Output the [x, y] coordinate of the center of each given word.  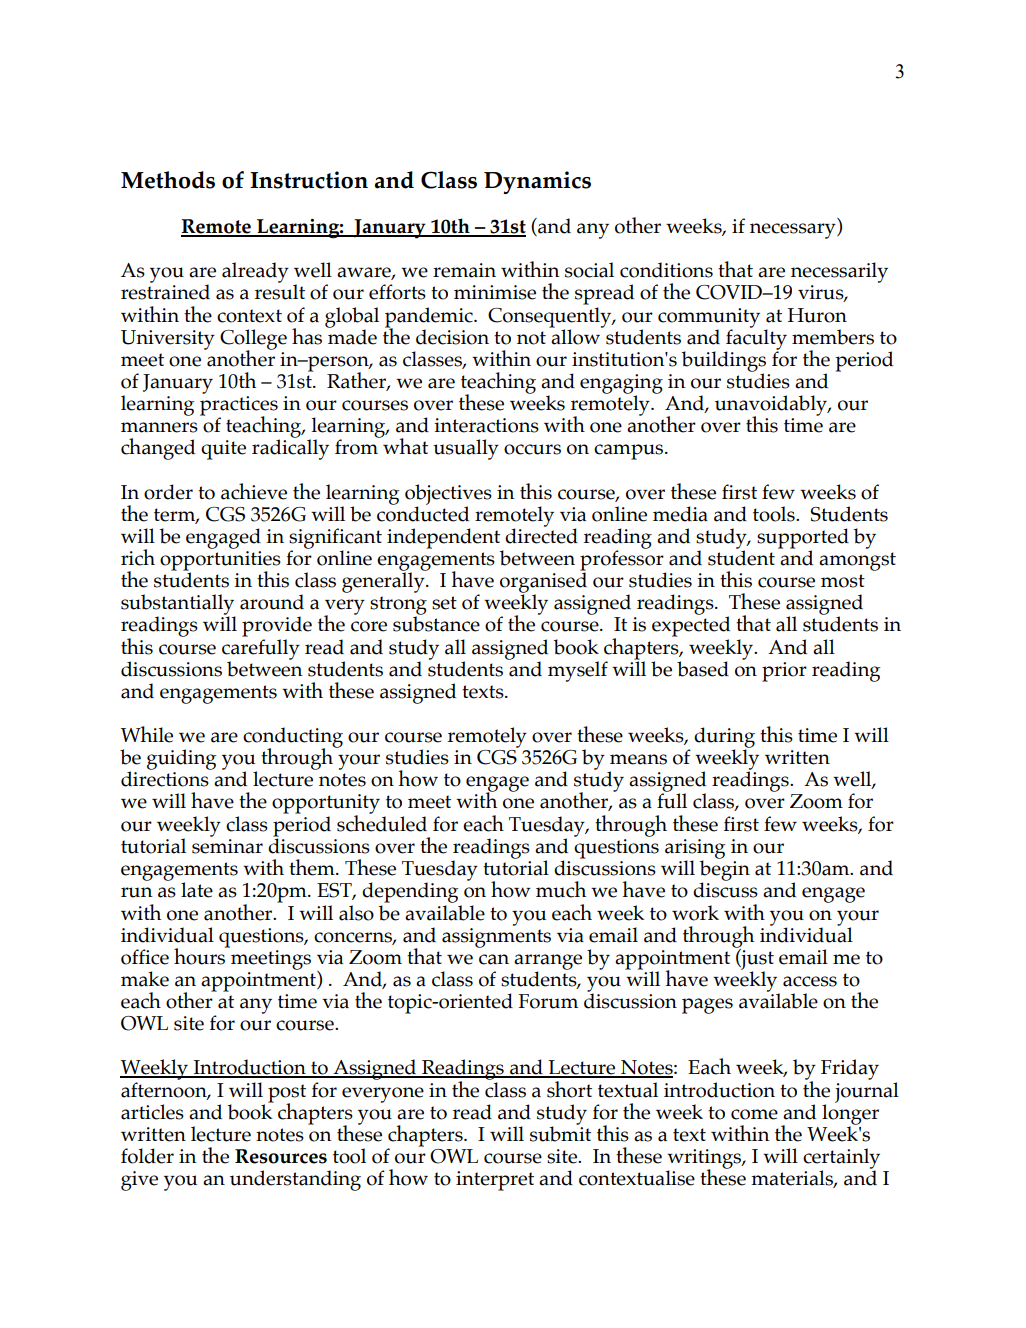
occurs [532, 449]
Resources [281, 1156]
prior [784, 672]
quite [223, 450]
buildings [724, 362]
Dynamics [537, 182]
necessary [794, 231]
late [197, 890]
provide [277, 626]
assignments [496, 936]
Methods [168, 180]
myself [578, 671]
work [695, 913]
